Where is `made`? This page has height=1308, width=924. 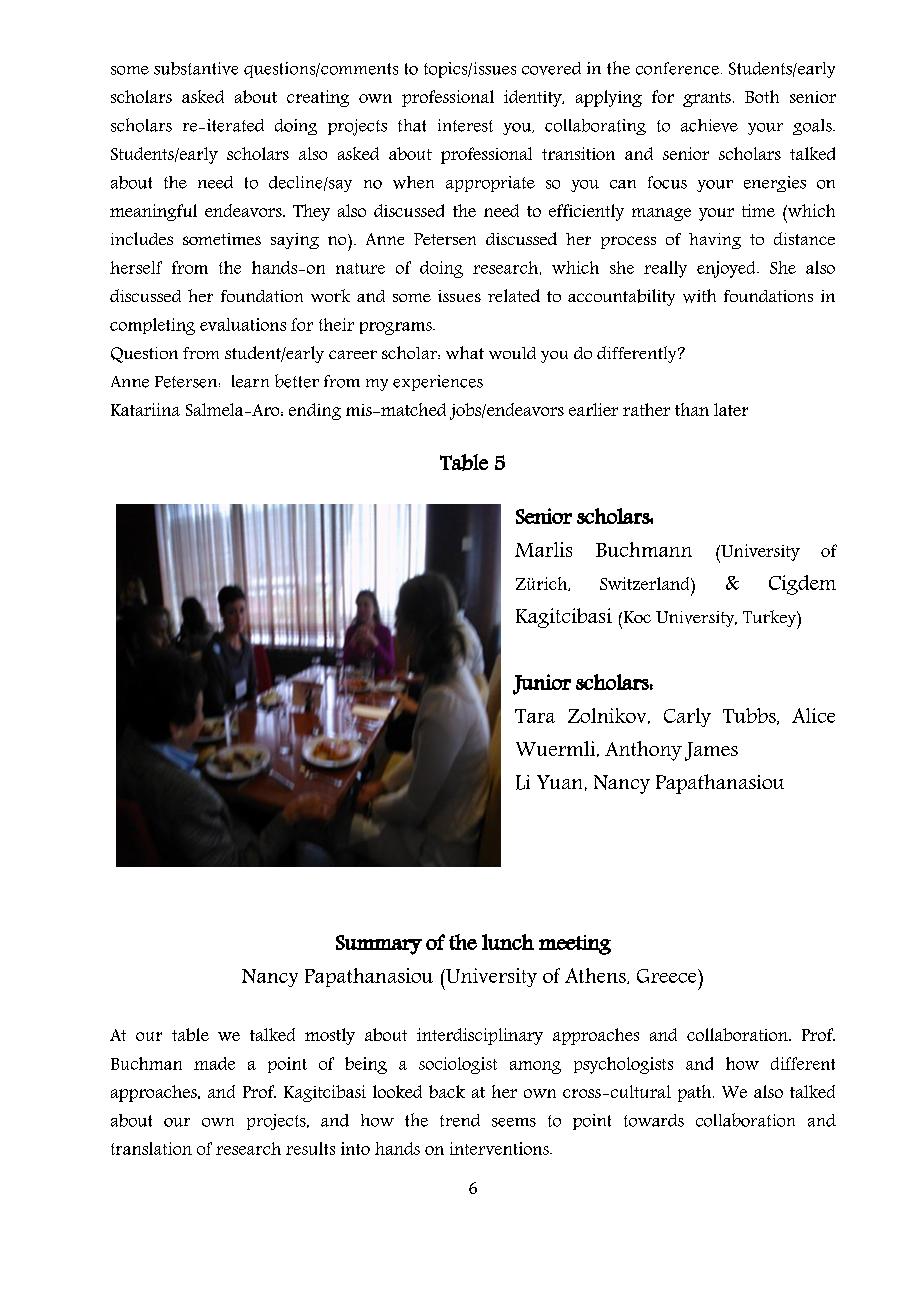
made is located at coordinates (214, 1063).
